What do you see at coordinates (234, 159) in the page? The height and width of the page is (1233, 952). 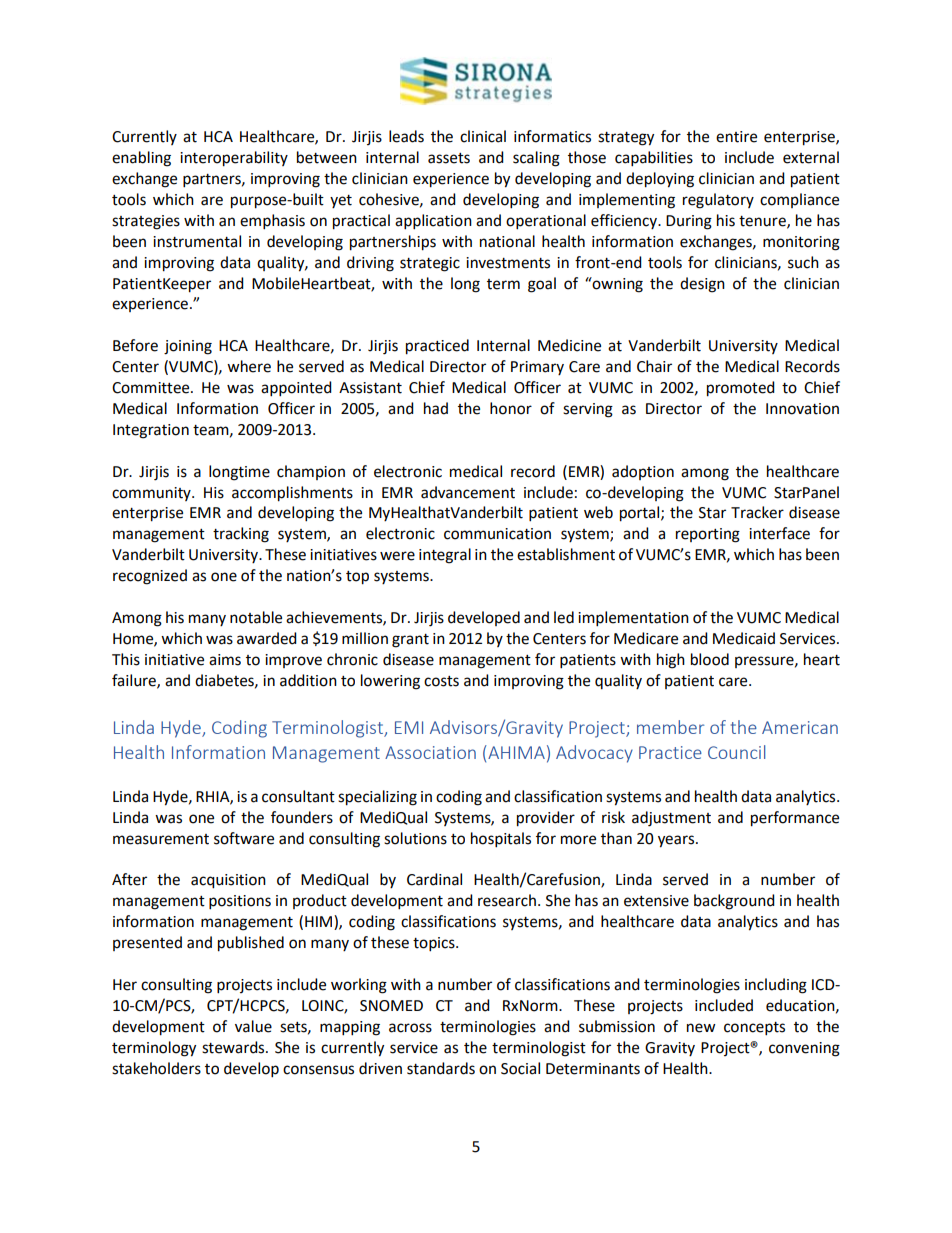 I see `interoperability` at bounding box center [234, 159].
